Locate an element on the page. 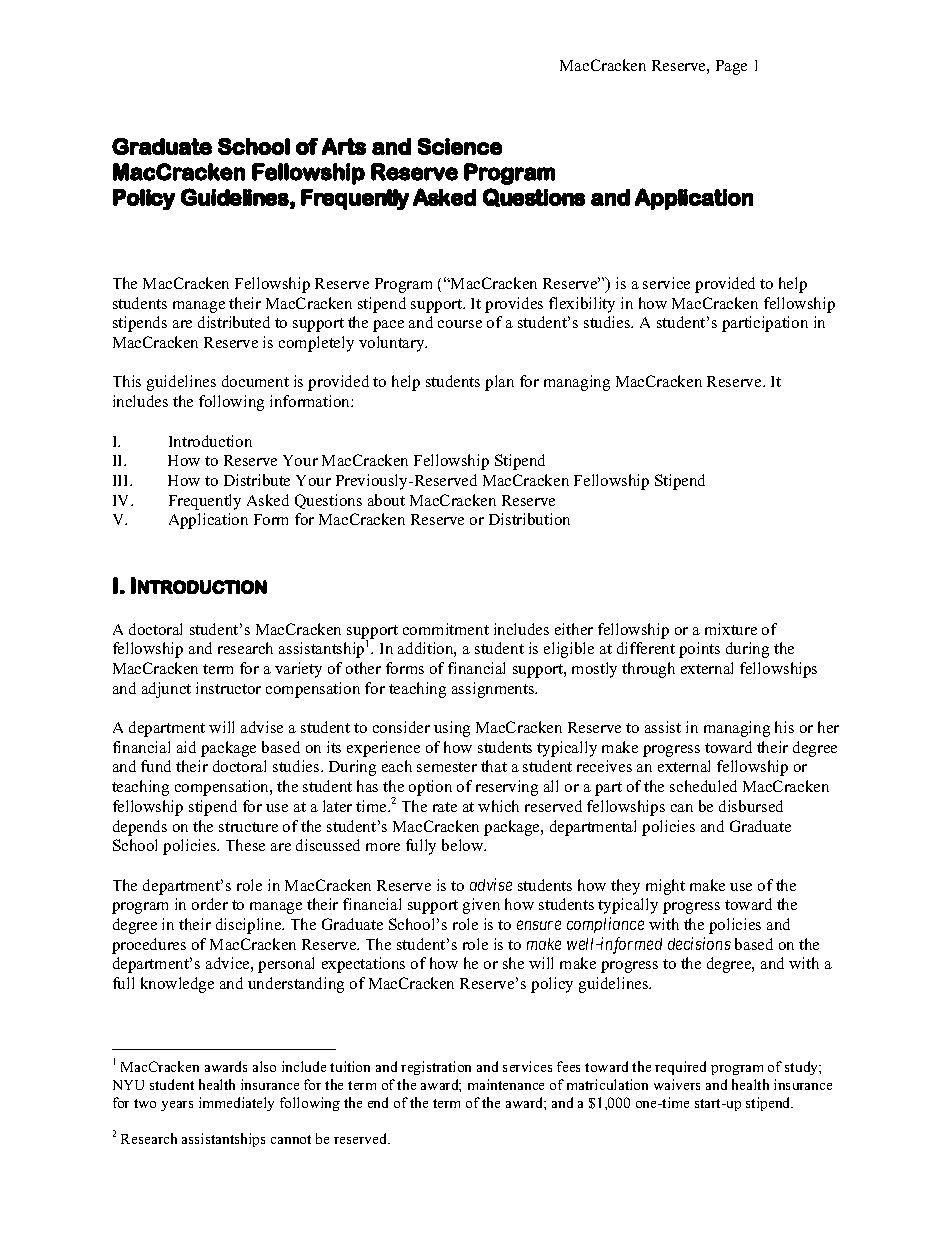  commitment is located at coordinates (446, 629).
